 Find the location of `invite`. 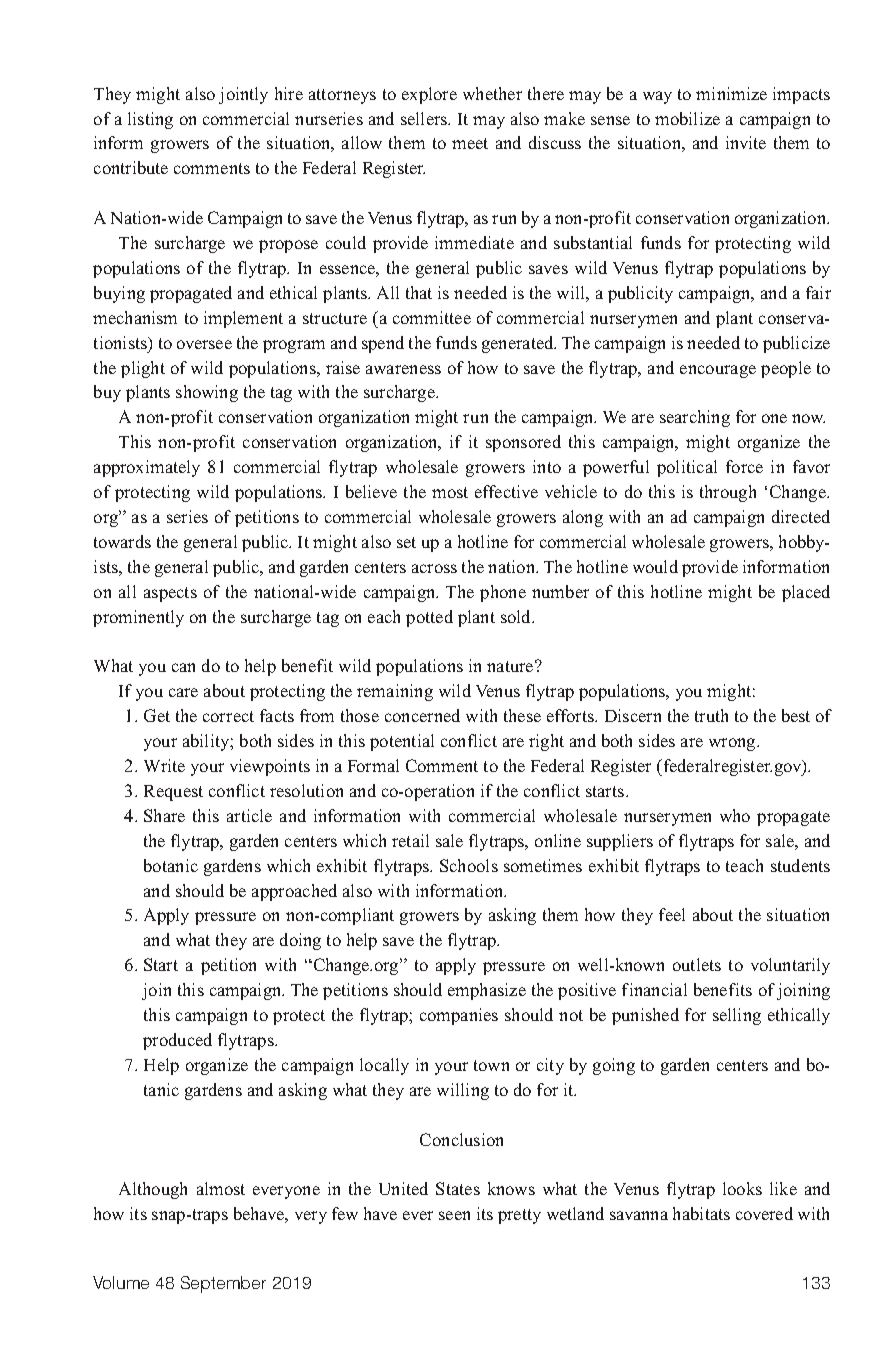

invite is located at coordinates (746, 142).
